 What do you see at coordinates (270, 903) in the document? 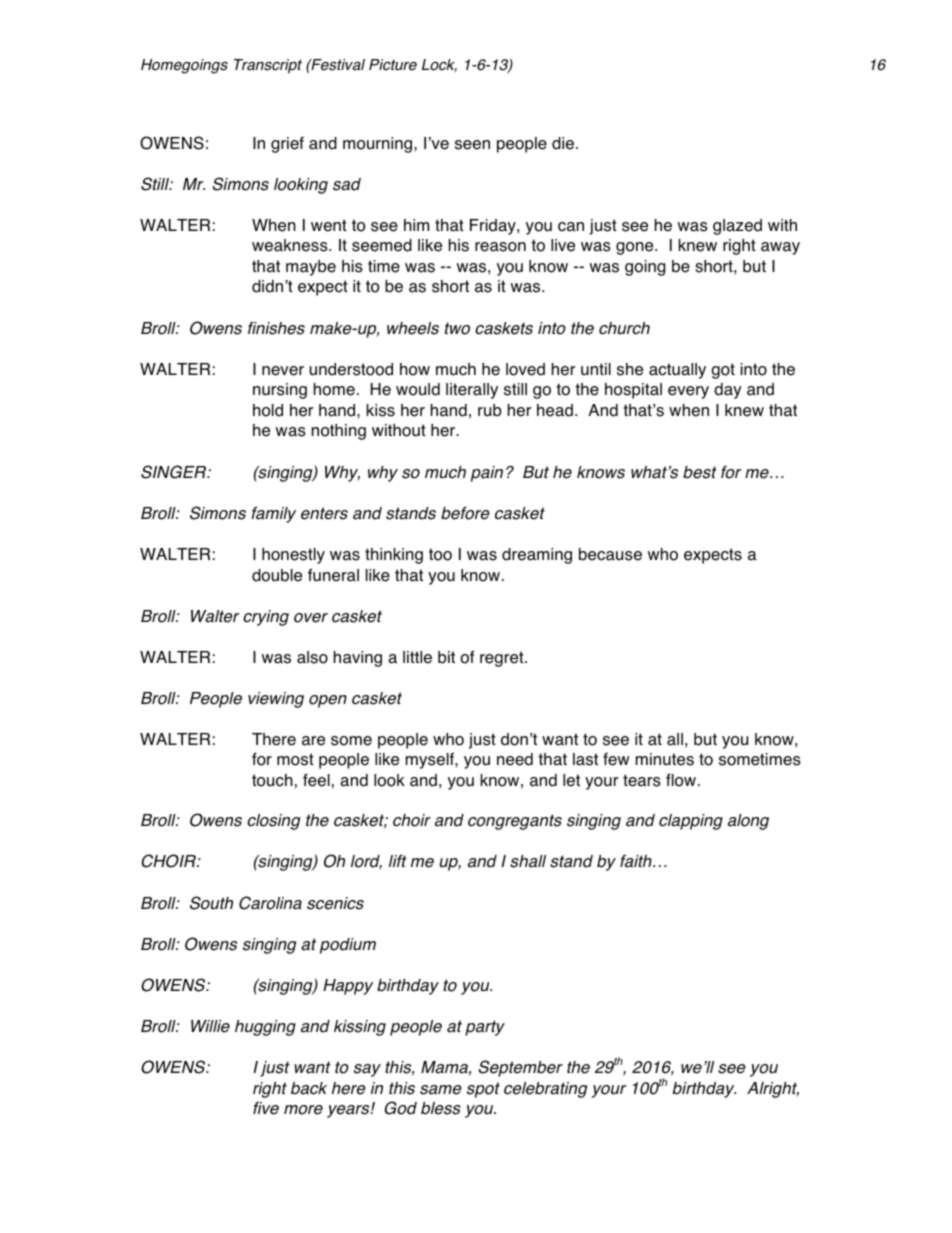
I see `Carolina` at bounding box center [270, 903].
